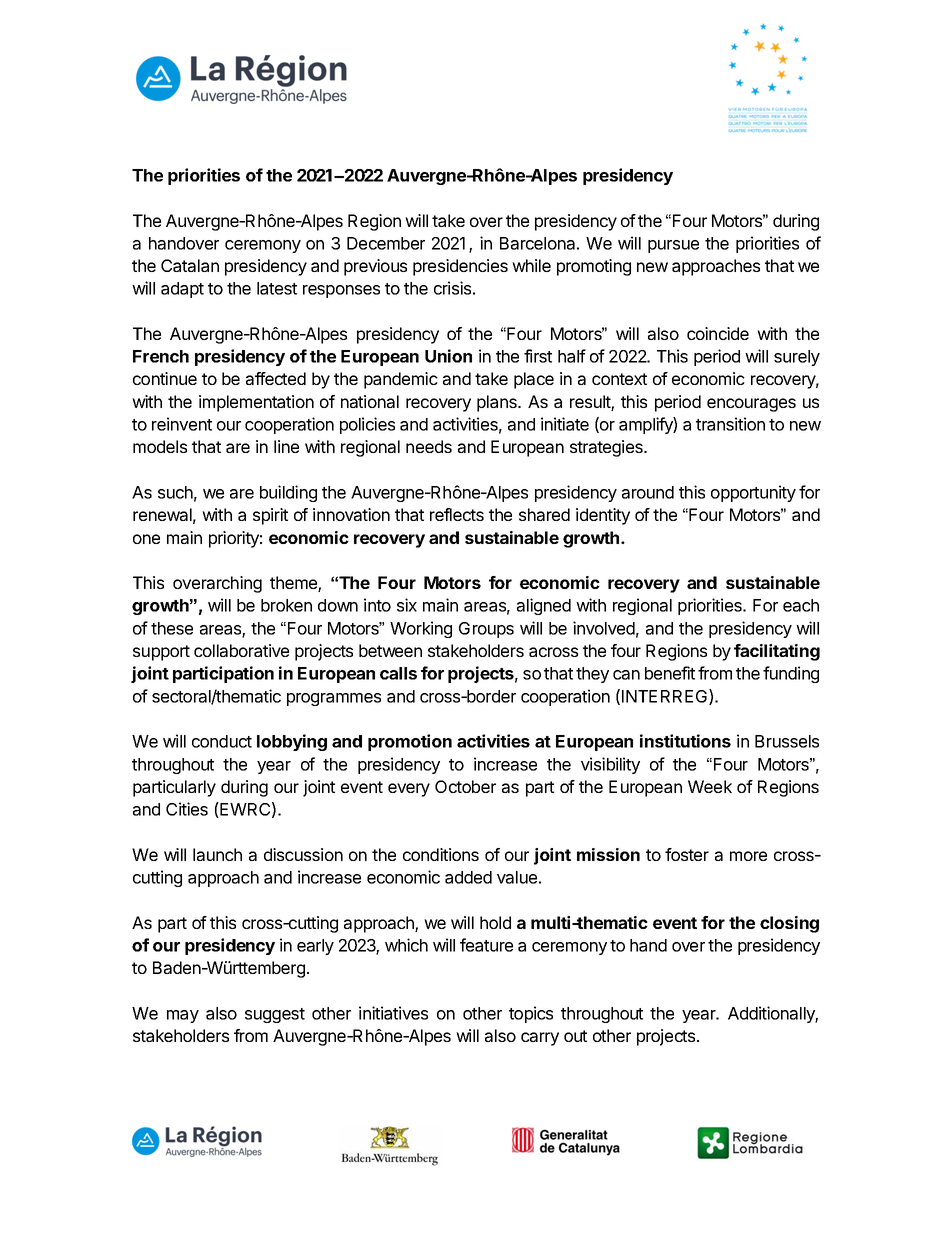 This screenshot has width=952, height=1233. Describe the element at coordinates (183, 1016) in the screenshot. I see `may` at that location.
